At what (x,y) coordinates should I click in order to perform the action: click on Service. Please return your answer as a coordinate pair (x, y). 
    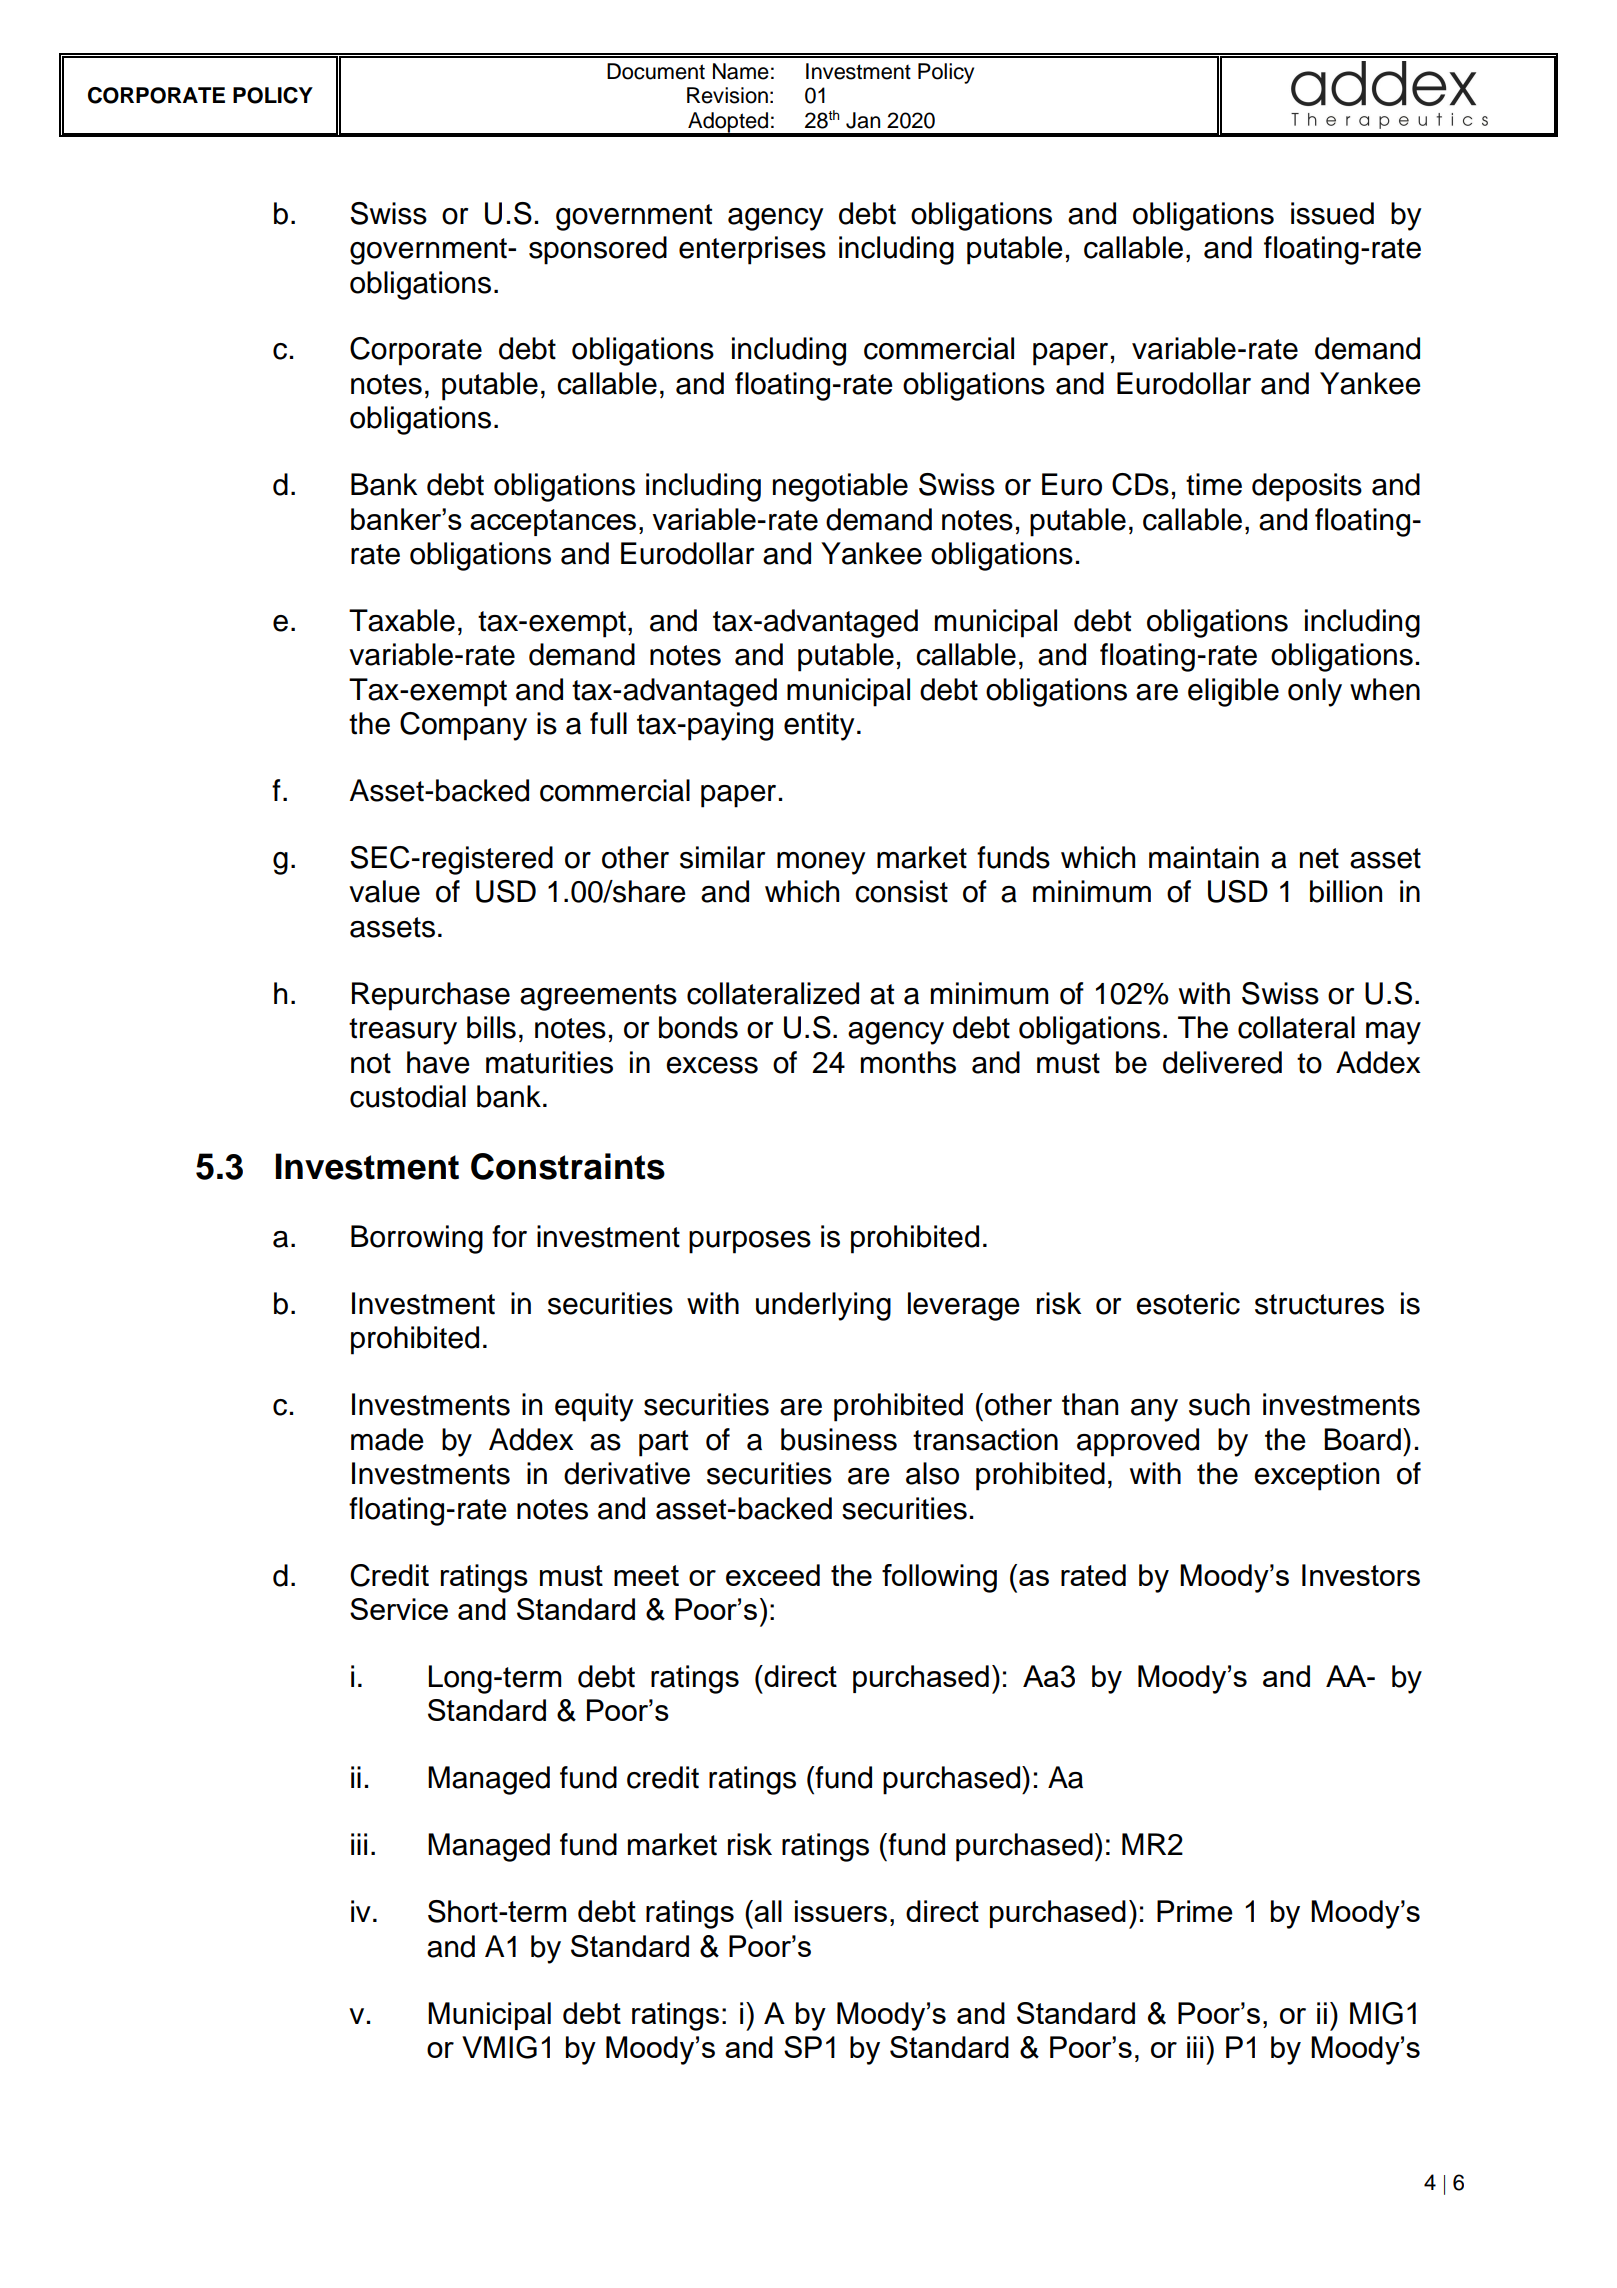
    Looking at the image, I should click on (399, 1609).
